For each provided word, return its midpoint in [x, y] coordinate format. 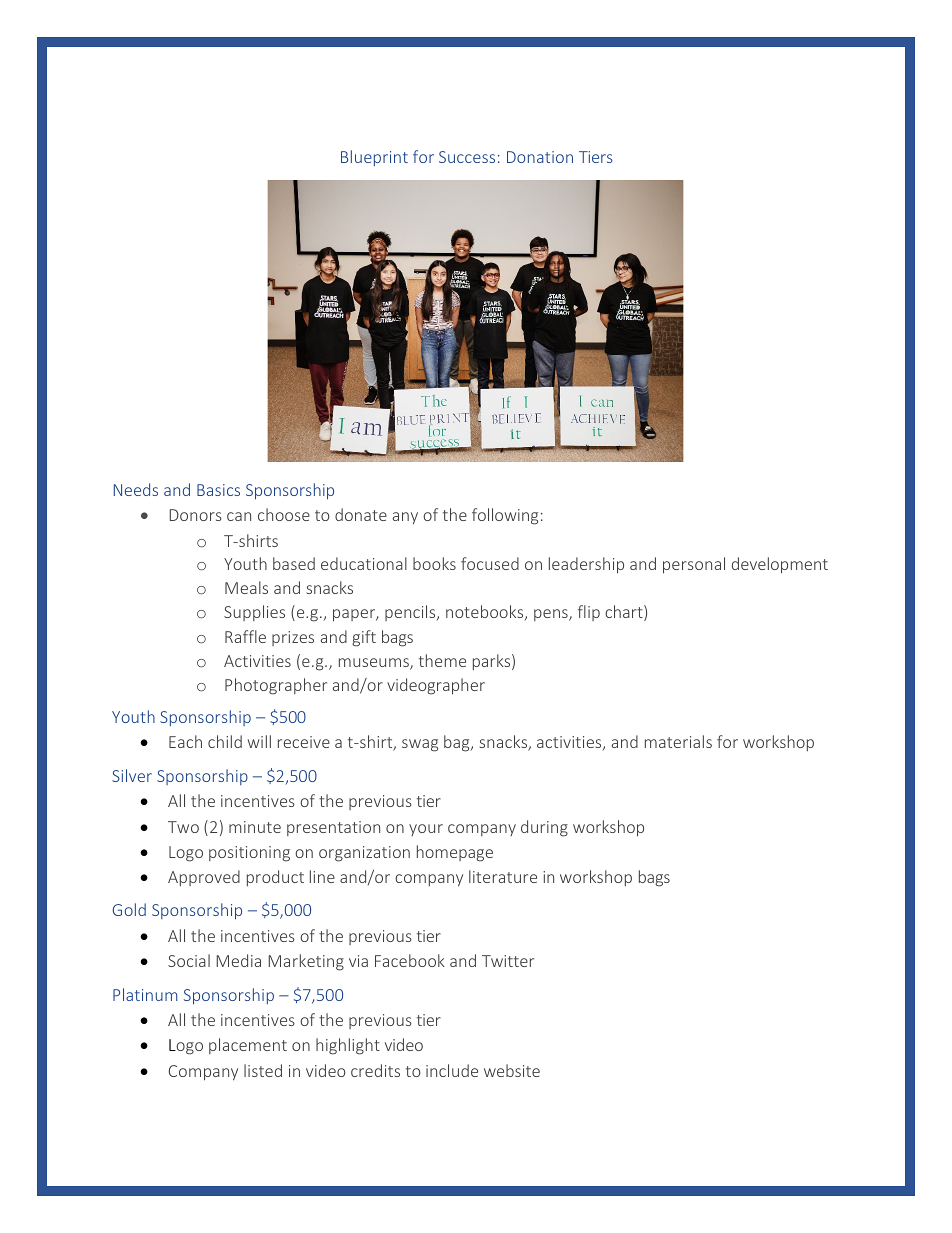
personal [694, 565]
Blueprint [374, 158]
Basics [218, 490]
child [225, 741]
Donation [540, 157]
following [505, 516]
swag [420, 745]
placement [248, 1046]
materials [678, 741]
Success [467, 157]
